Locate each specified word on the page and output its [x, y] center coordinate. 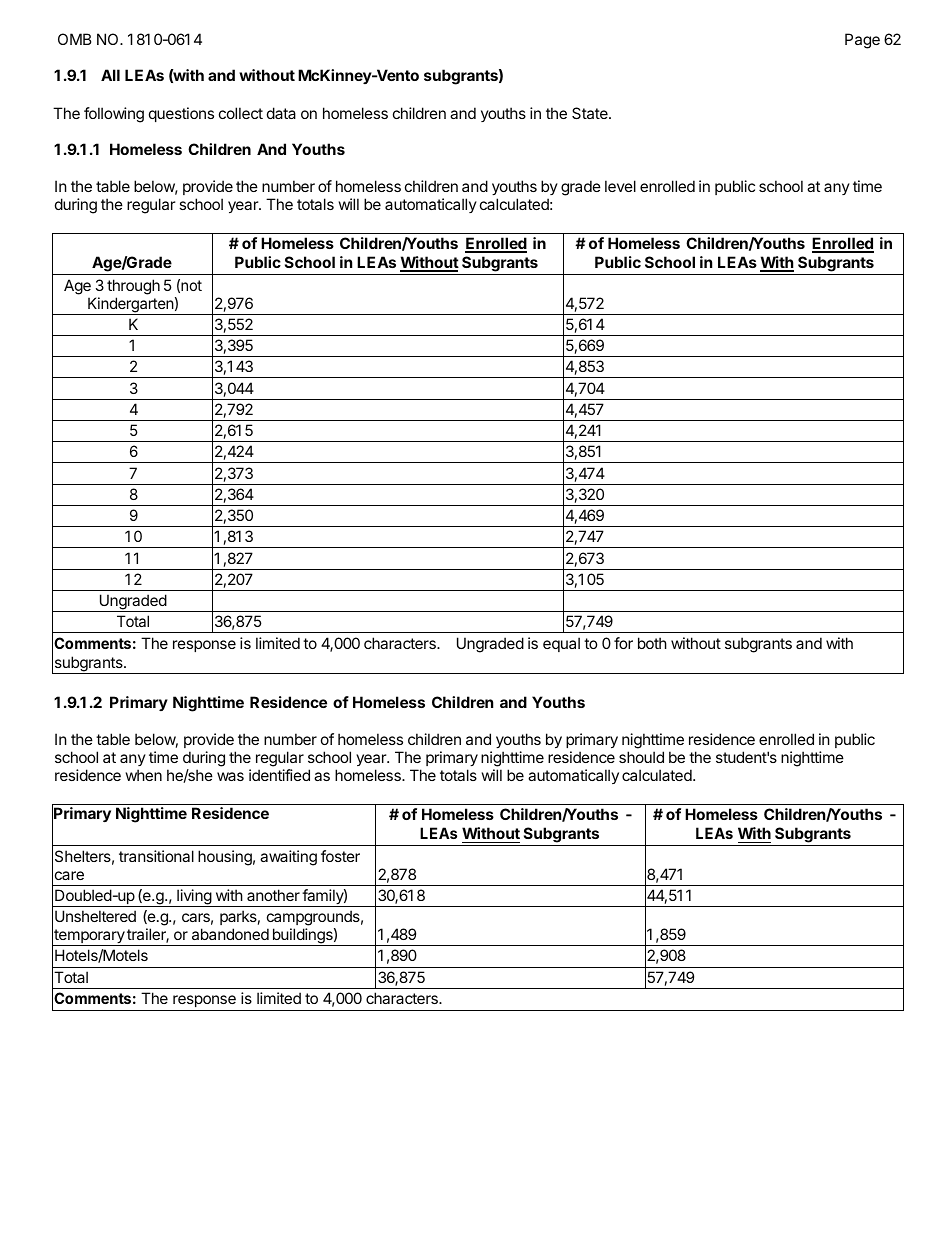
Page [862, 41]
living [194, 898]
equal [561, 644]
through [133, 287]
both [652, 643]
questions [181, 114]
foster [340, 856]
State [591, 113]
